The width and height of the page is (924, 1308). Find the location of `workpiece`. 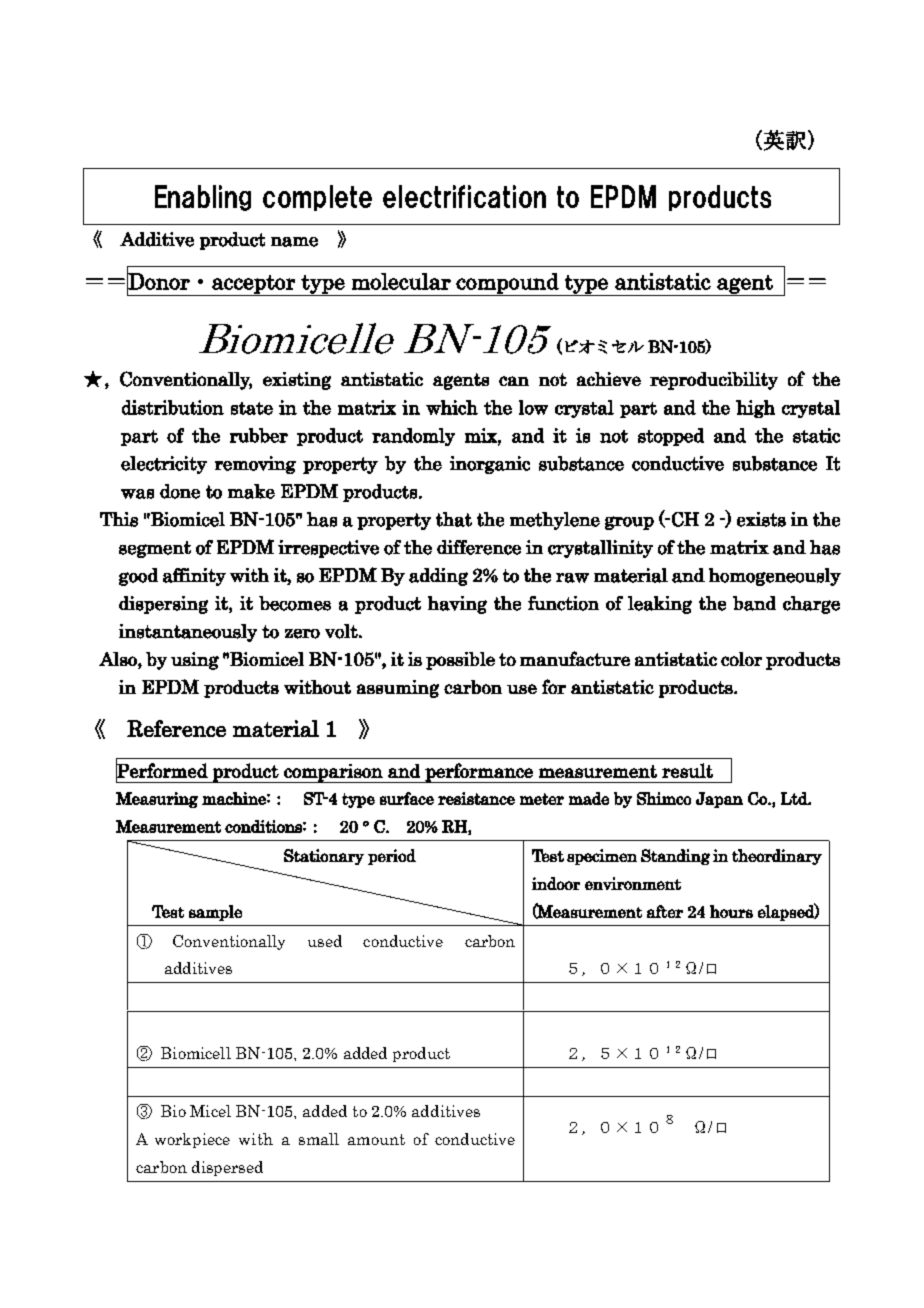

workpiece is located at coordinates (192, 1140).
